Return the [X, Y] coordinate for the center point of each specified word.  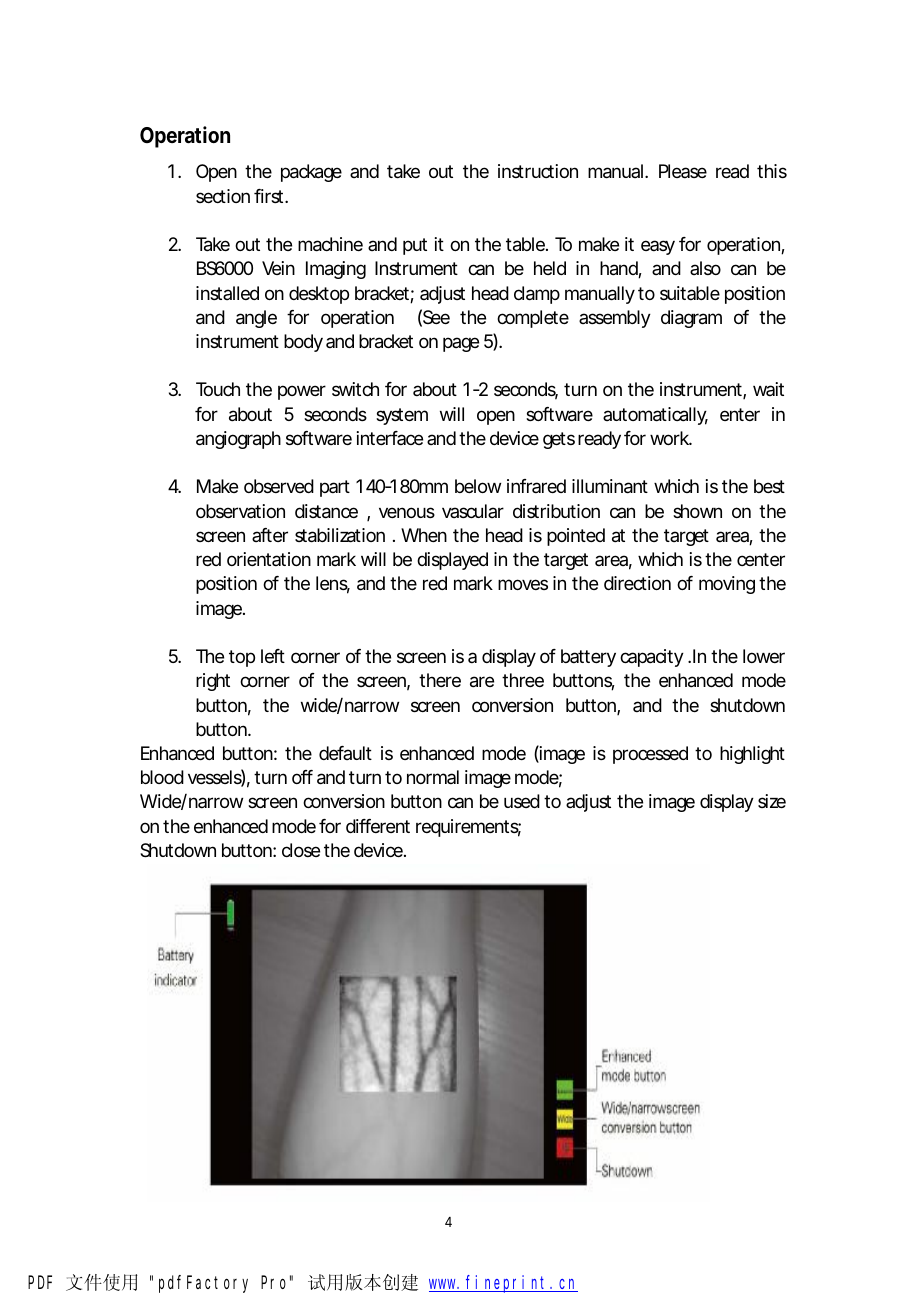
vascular [473, 511]
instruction [538, 171]
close [301, 850]
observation [240, 511]
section [223, 196]
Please [683, 171]
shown [697, 511]
